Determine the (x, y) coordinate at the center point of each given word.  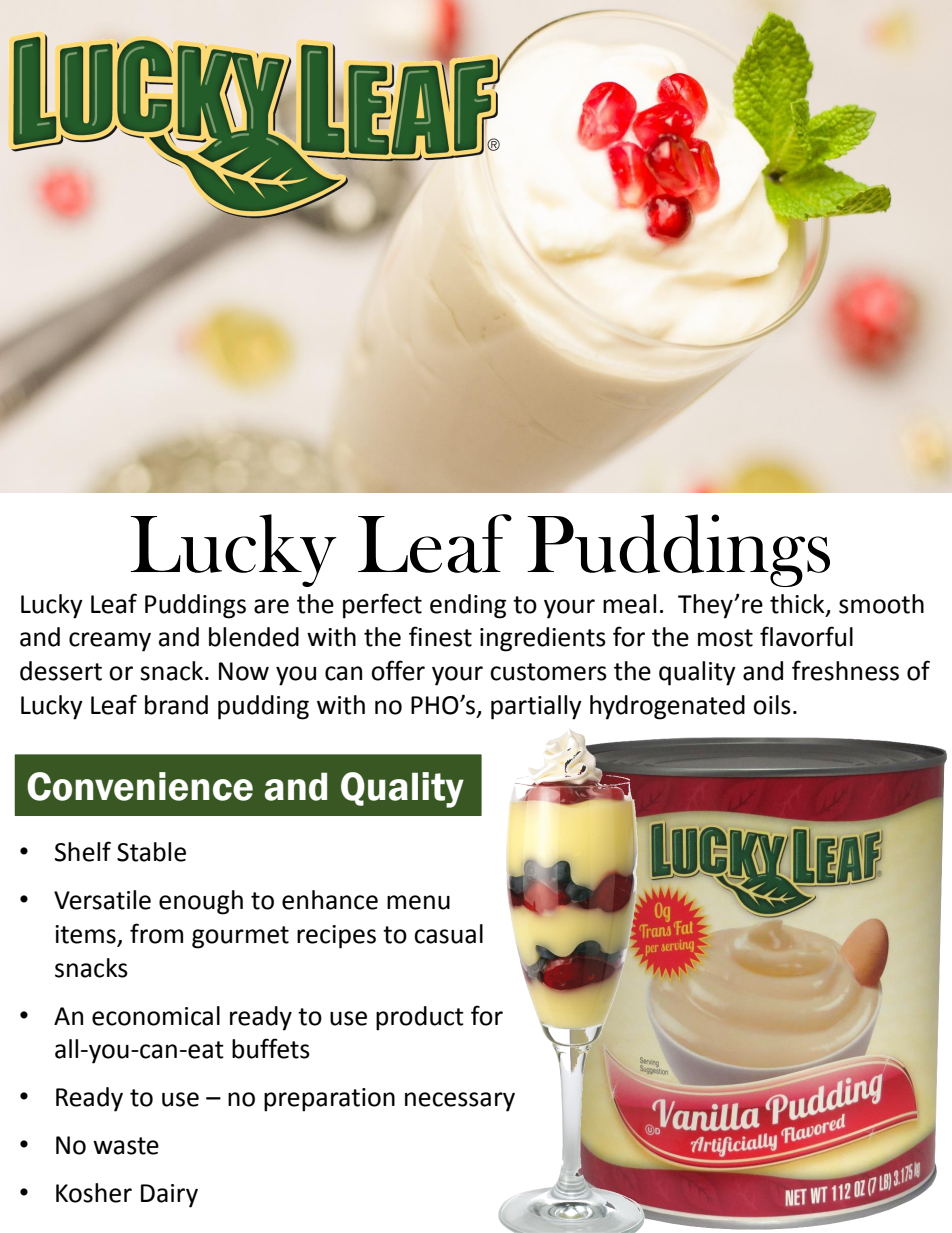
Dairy (169, 1196)
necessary (460, 1102)
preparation (329, 1100)
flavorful (806, 636)
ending (468, 606)
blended (254, 637)
